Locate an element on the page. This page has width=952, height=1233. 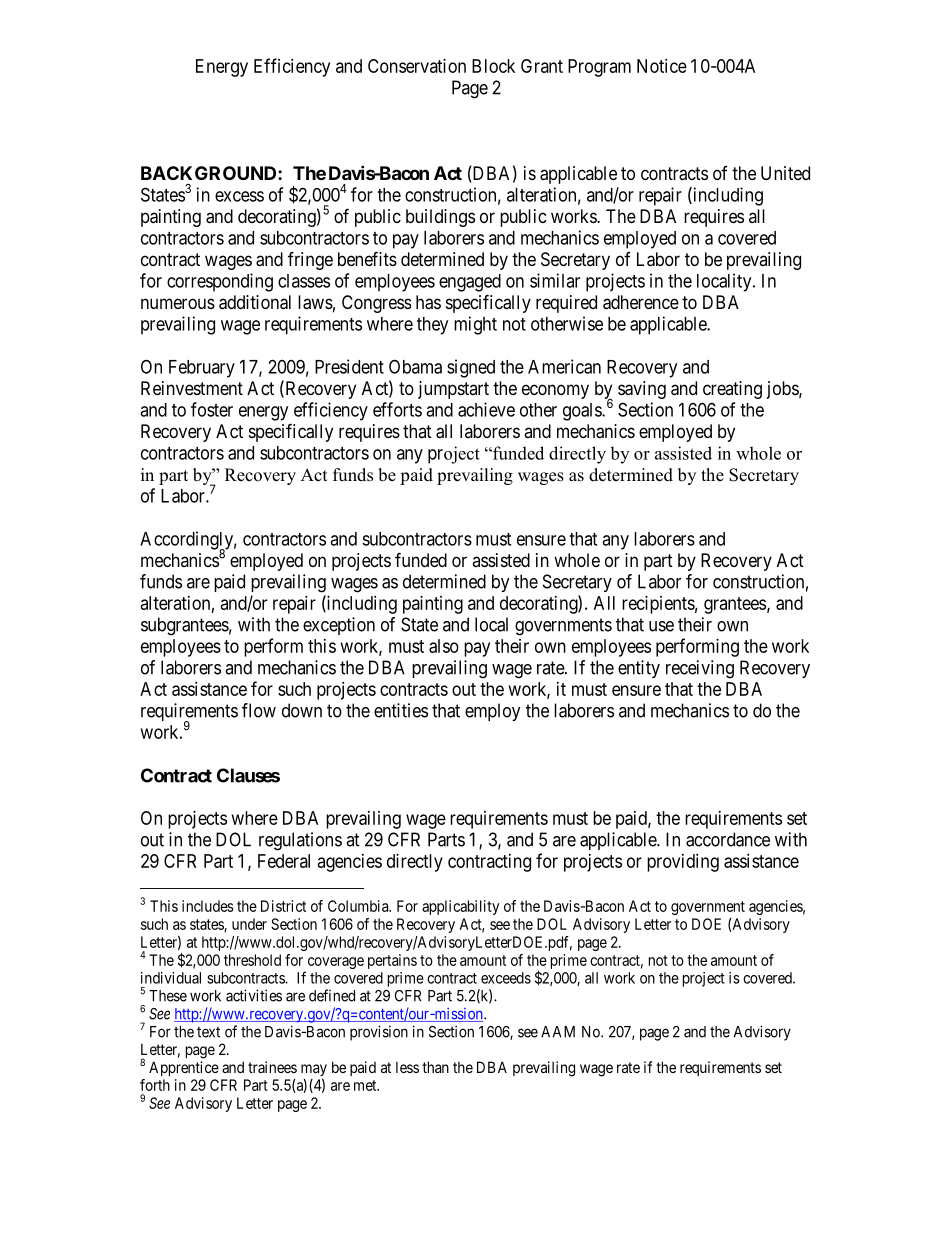
AAM is located at coordinates (558, 1032).
